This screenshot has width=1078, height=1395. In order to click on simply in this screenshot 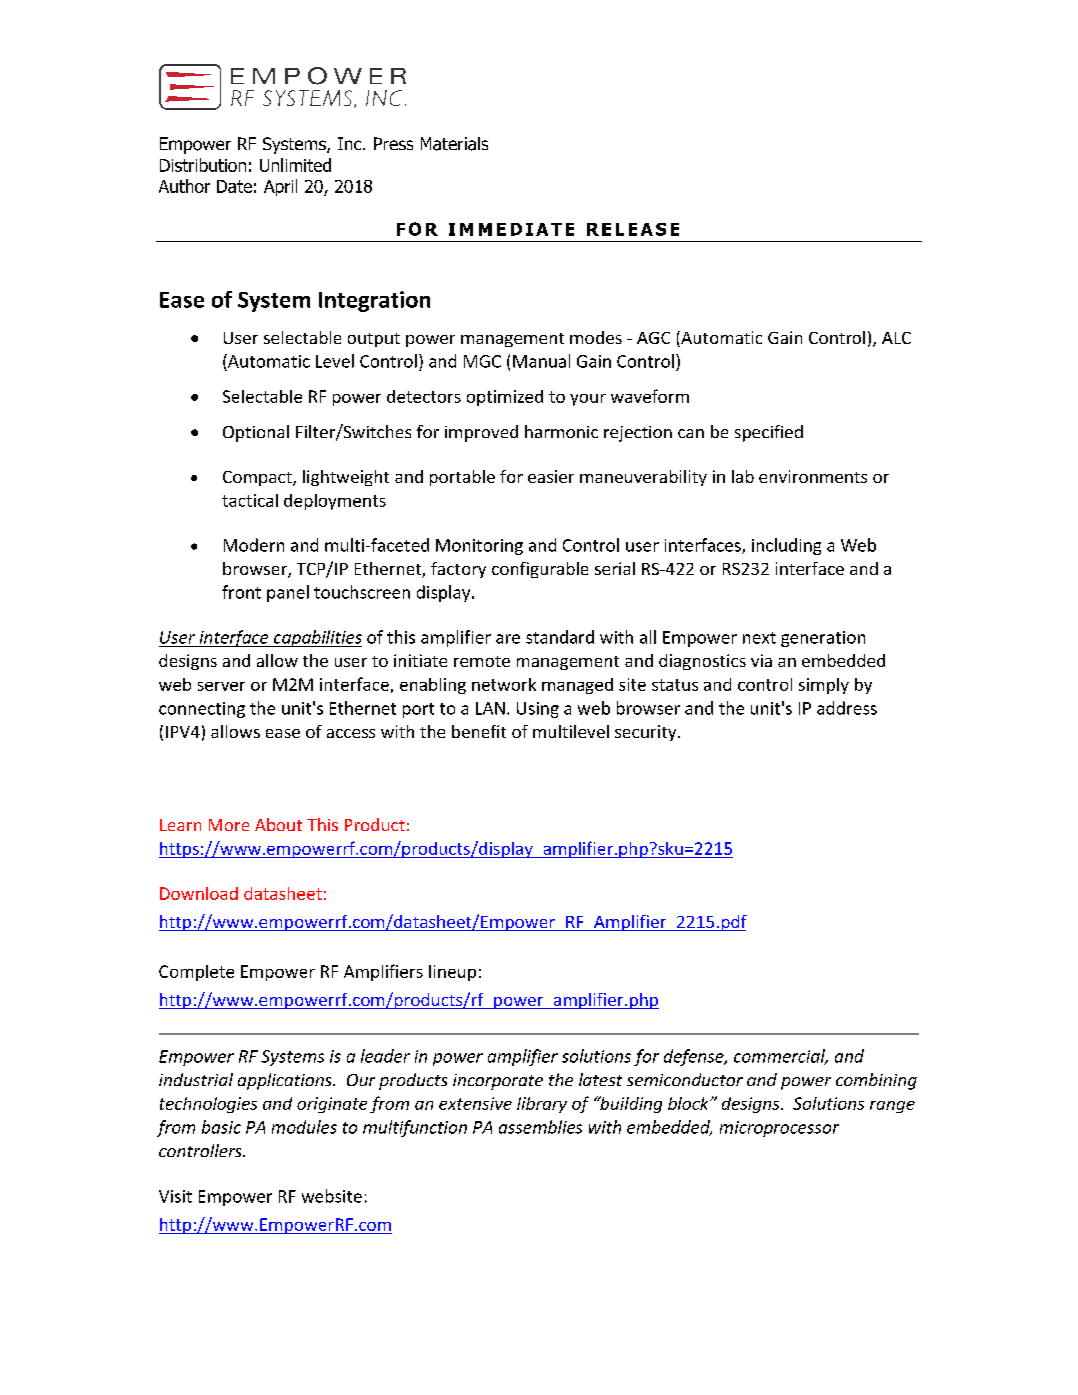, I will do `click(824, 686)`.
